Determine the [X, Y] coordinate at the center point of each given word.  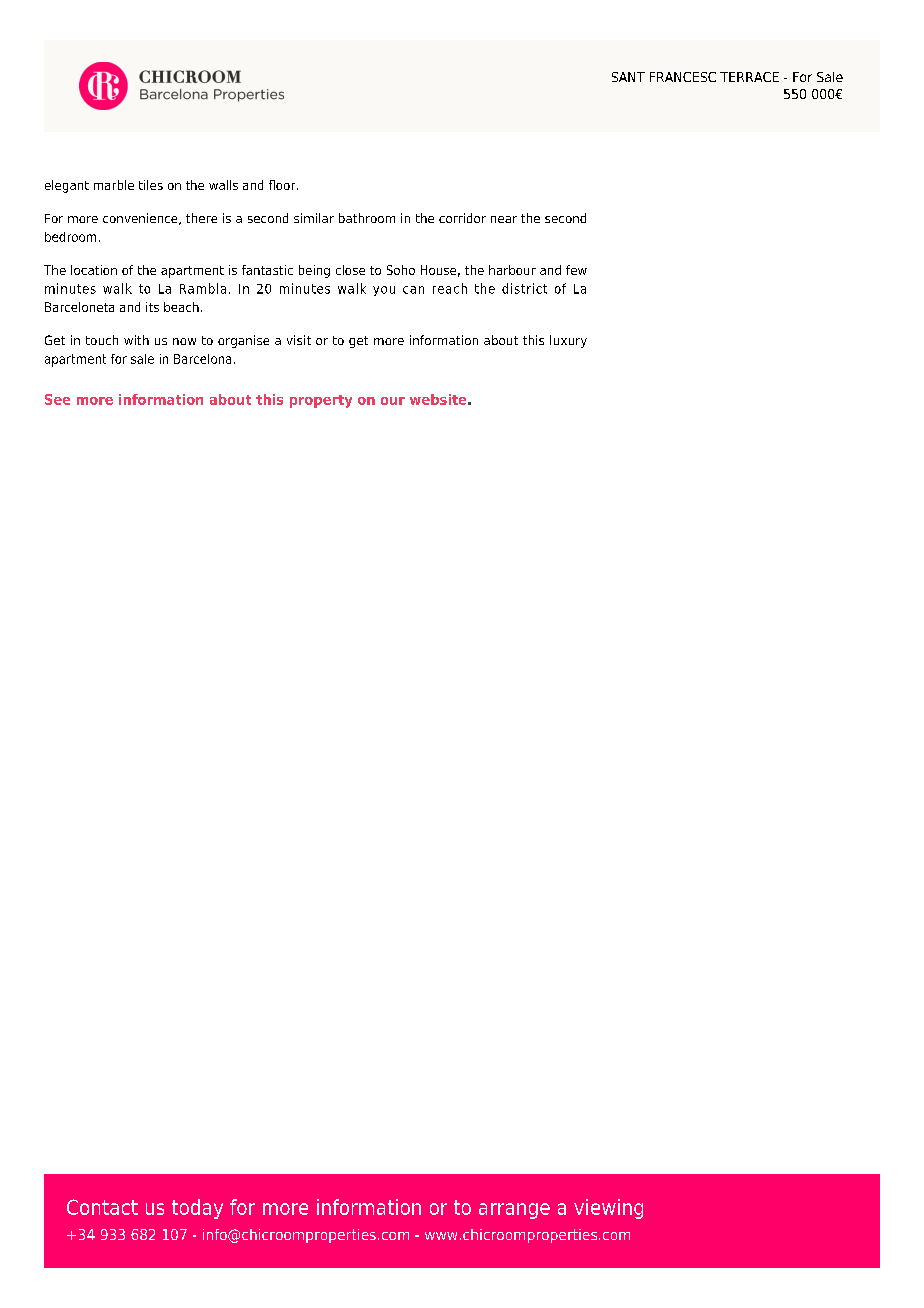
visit [299, 340]
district [524, 288]
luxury [568, 341]
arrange [514, 1211]
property [321, 401]
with [136, 340]
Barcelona [202, 359]
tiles [151, 185]
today [197, 1209]
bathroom [367, 218]
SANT [628, 77]
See [57, 399]
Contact [102, 1207]
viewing [608, 1209]
